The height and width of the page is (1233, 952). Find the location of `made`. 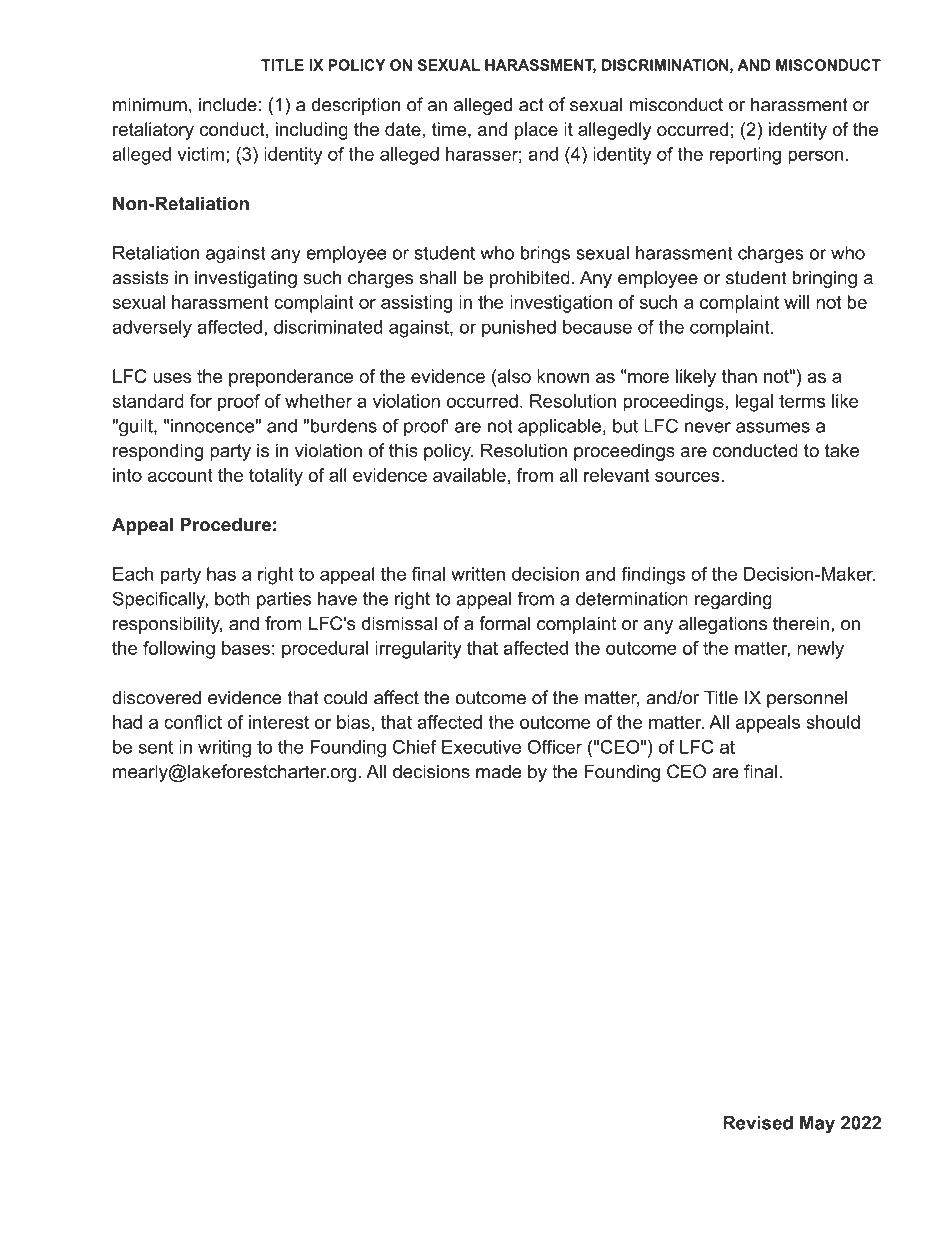

made is located at coordinates (499, 771).
